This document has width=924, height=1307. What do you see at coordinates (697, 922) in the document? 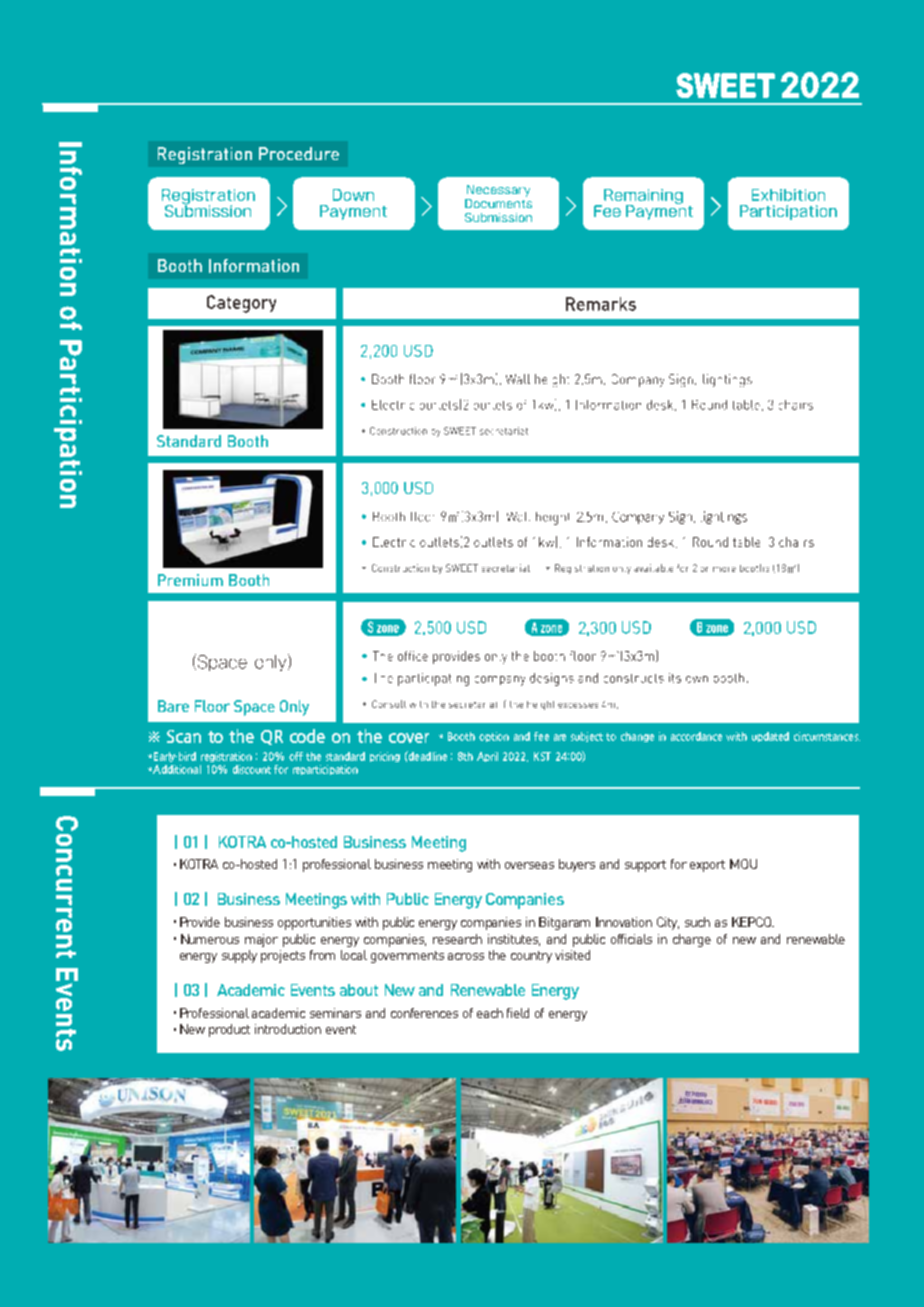
I see `such` at bounding box center [697, 922].
